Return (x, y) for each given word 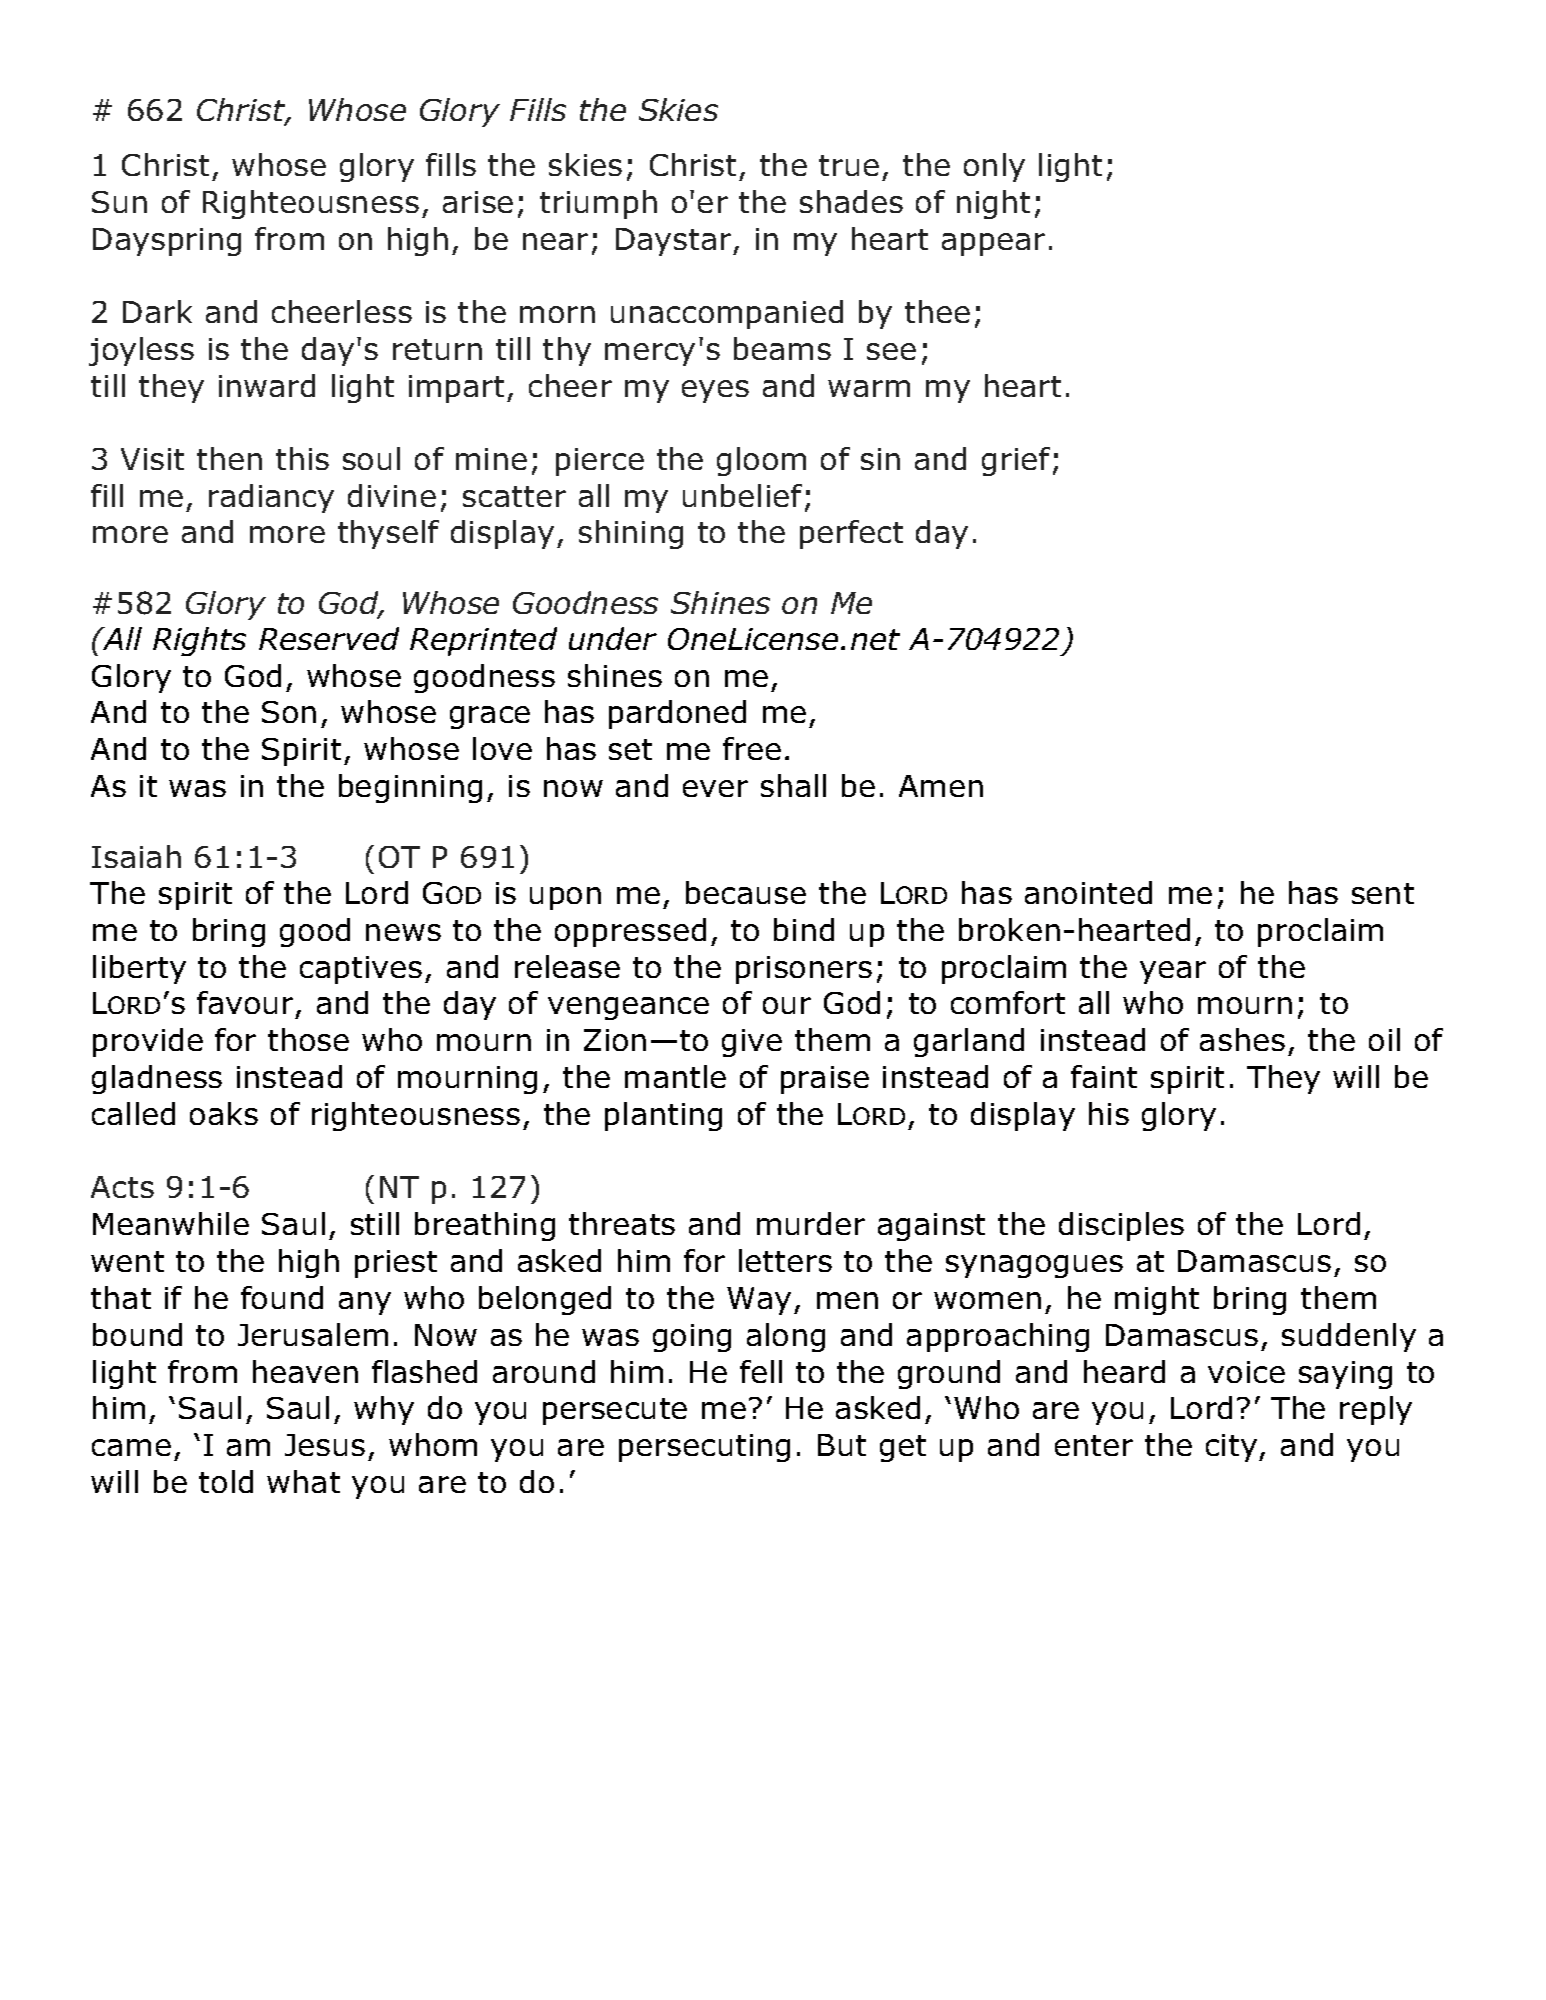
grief (1016, 461)
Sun (119, 202)
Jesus (325, 1445)
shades (851, 201)
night (993, 204)
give (752, 1043)
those (308, 1039)
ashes (1242, 1039)
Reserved (329, 638)
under (613, 638)
